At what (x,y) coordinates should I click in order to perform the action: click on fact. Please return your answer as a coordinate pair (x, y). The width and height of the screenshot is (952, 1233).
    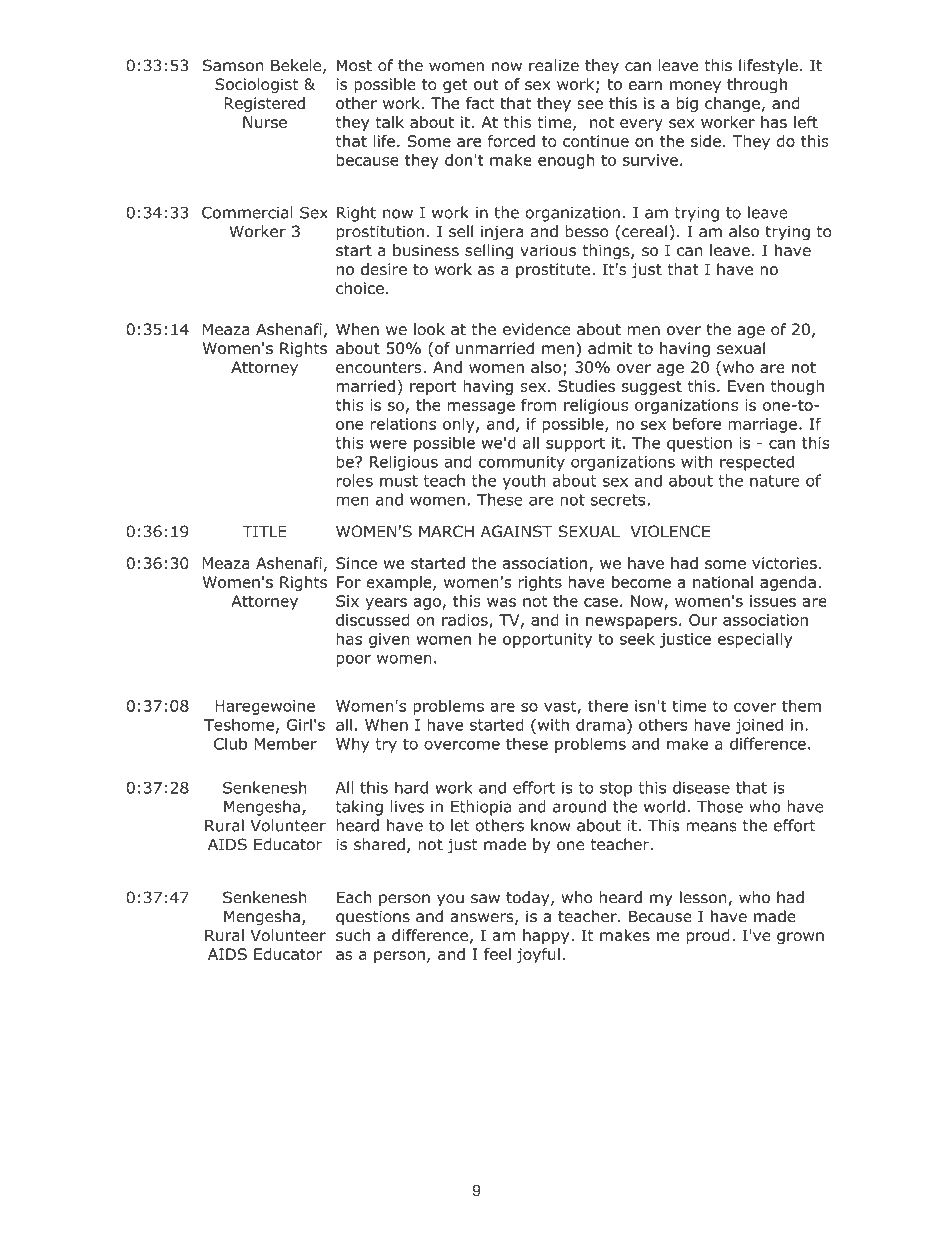
    Looking at the image, I should click on (480, 103).
